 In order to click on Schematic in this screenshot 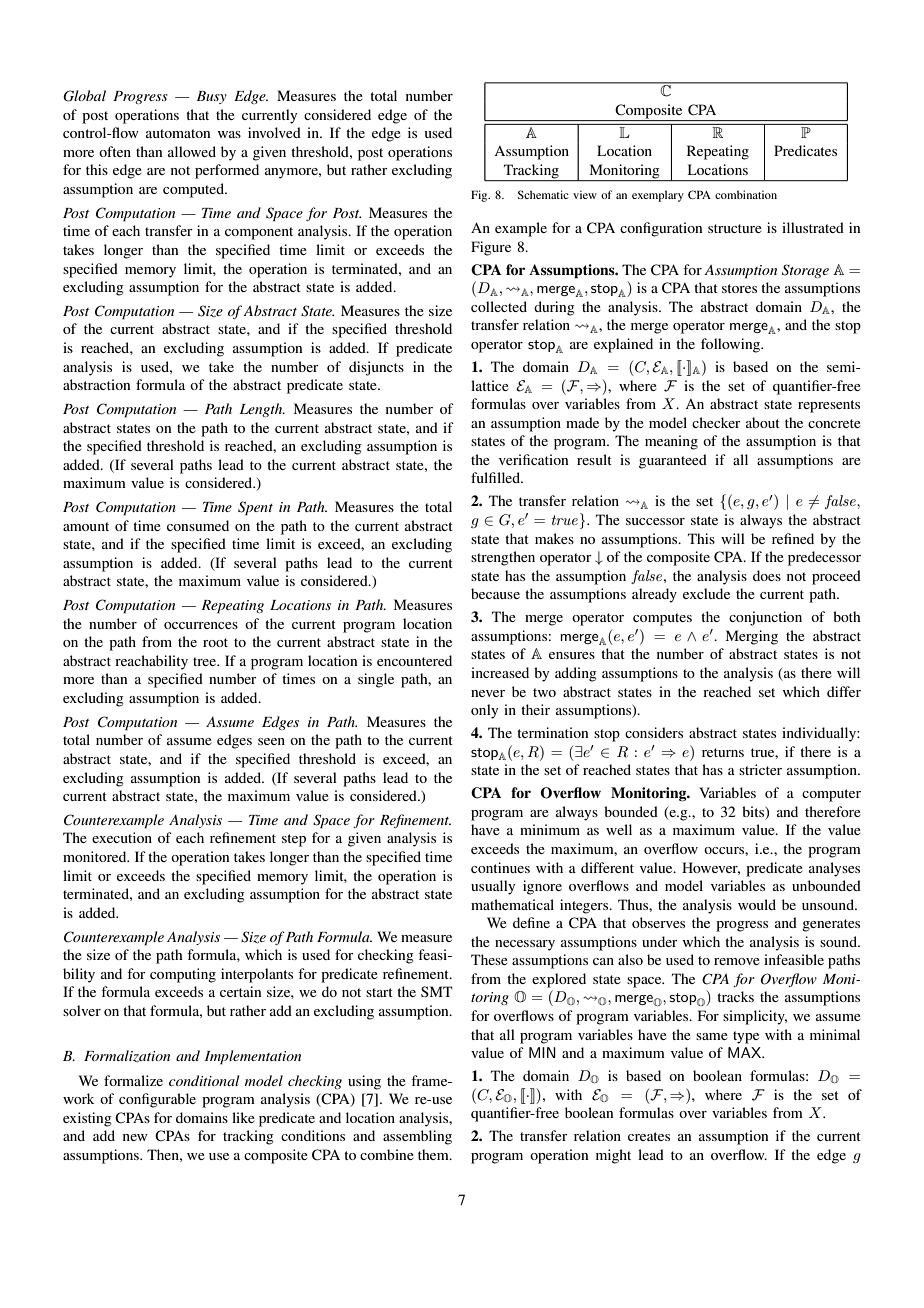, I will do `click(543, 194)`.
